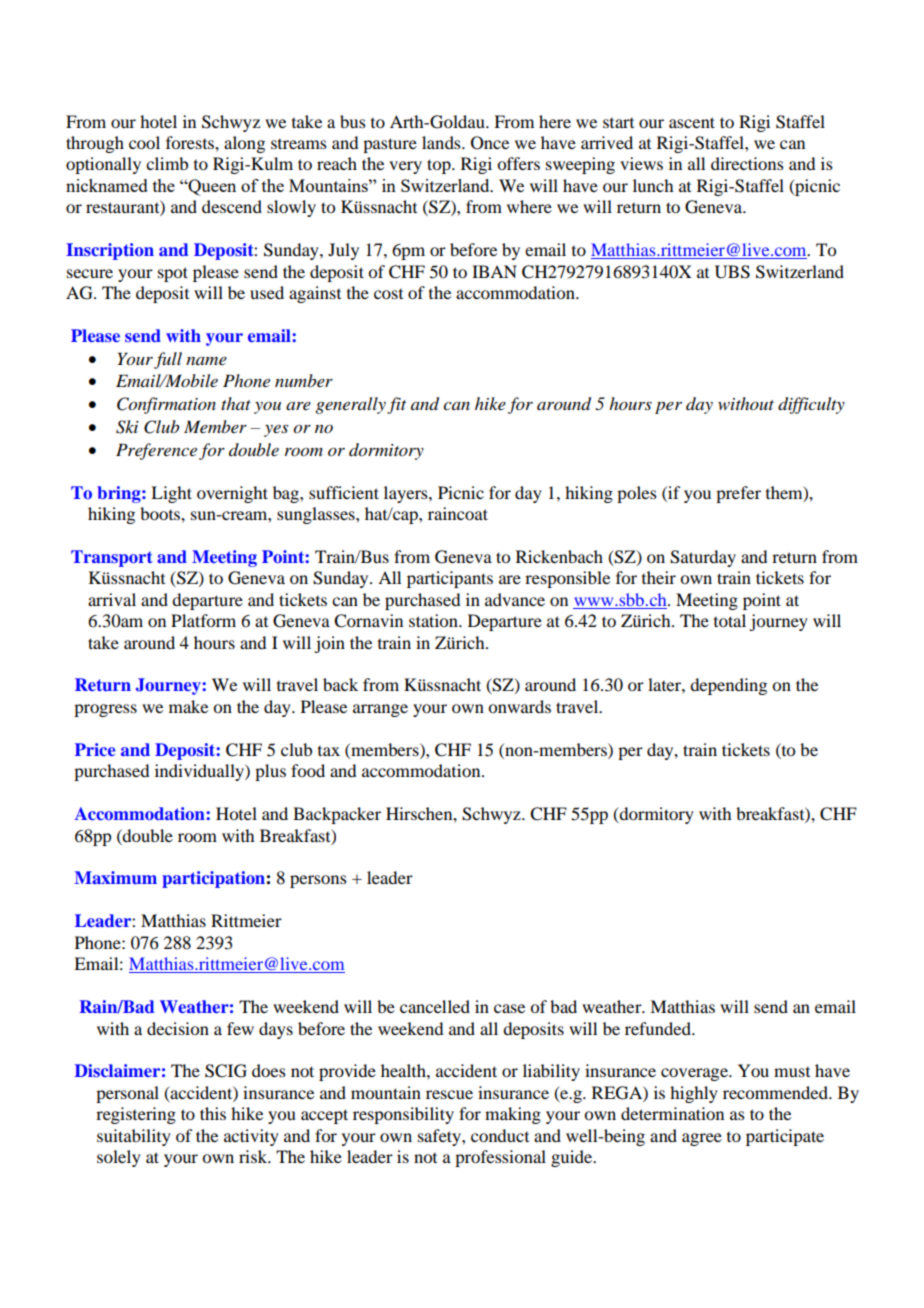 The height and width of the screenshot is (1308, 924). I want to click on this, so click(213, 1113).
